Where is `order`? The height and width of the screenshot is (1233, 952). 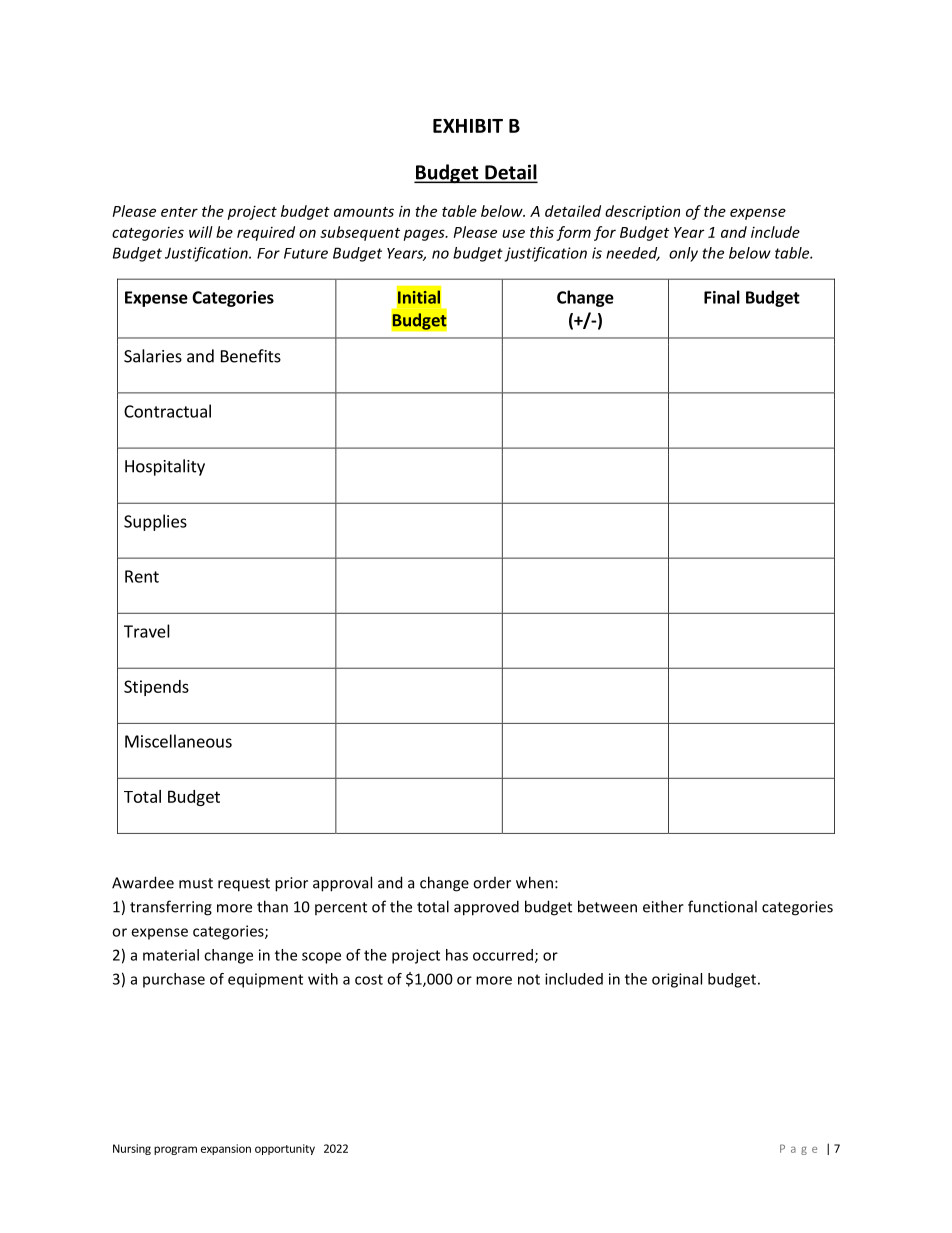 order is located at coordinates (492, 883).
